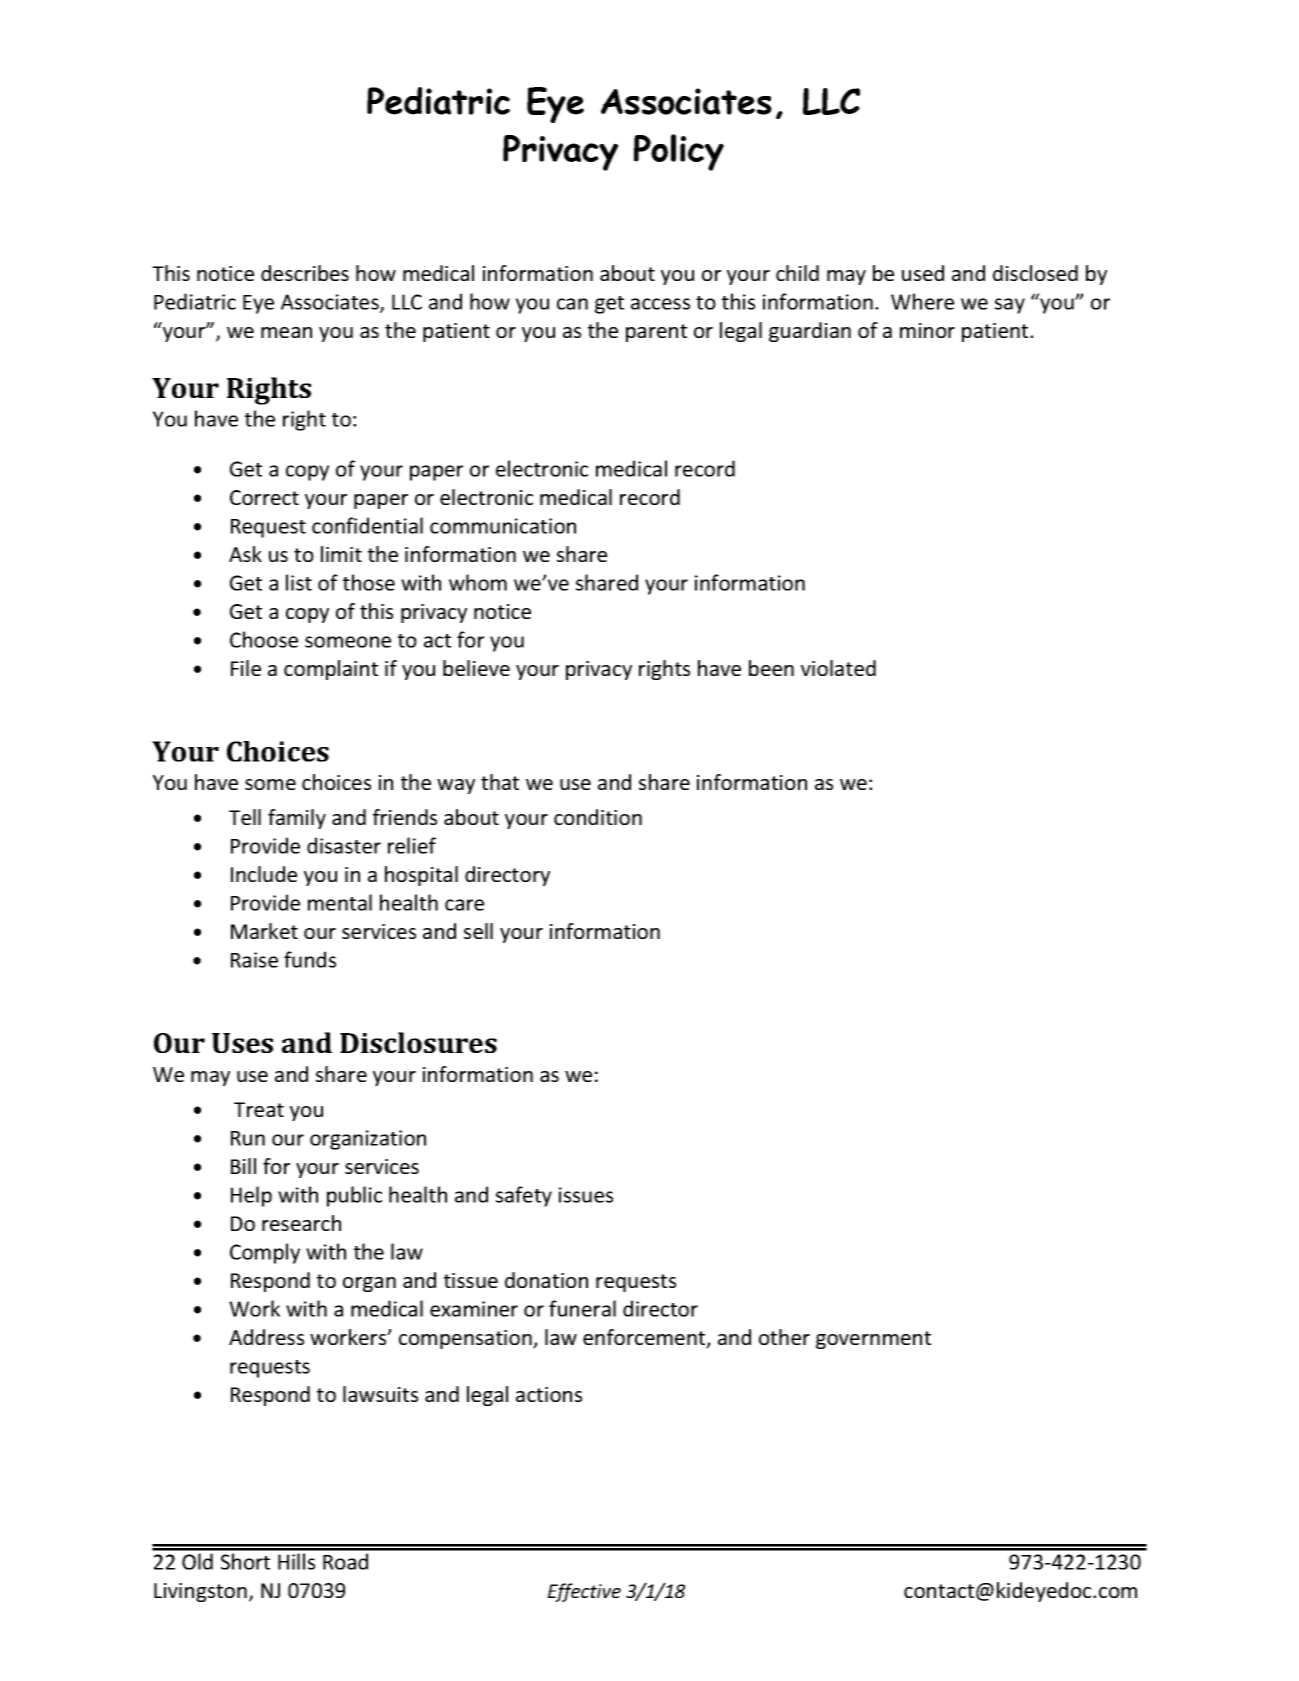  I want to click on condition, so click(598, 817).
